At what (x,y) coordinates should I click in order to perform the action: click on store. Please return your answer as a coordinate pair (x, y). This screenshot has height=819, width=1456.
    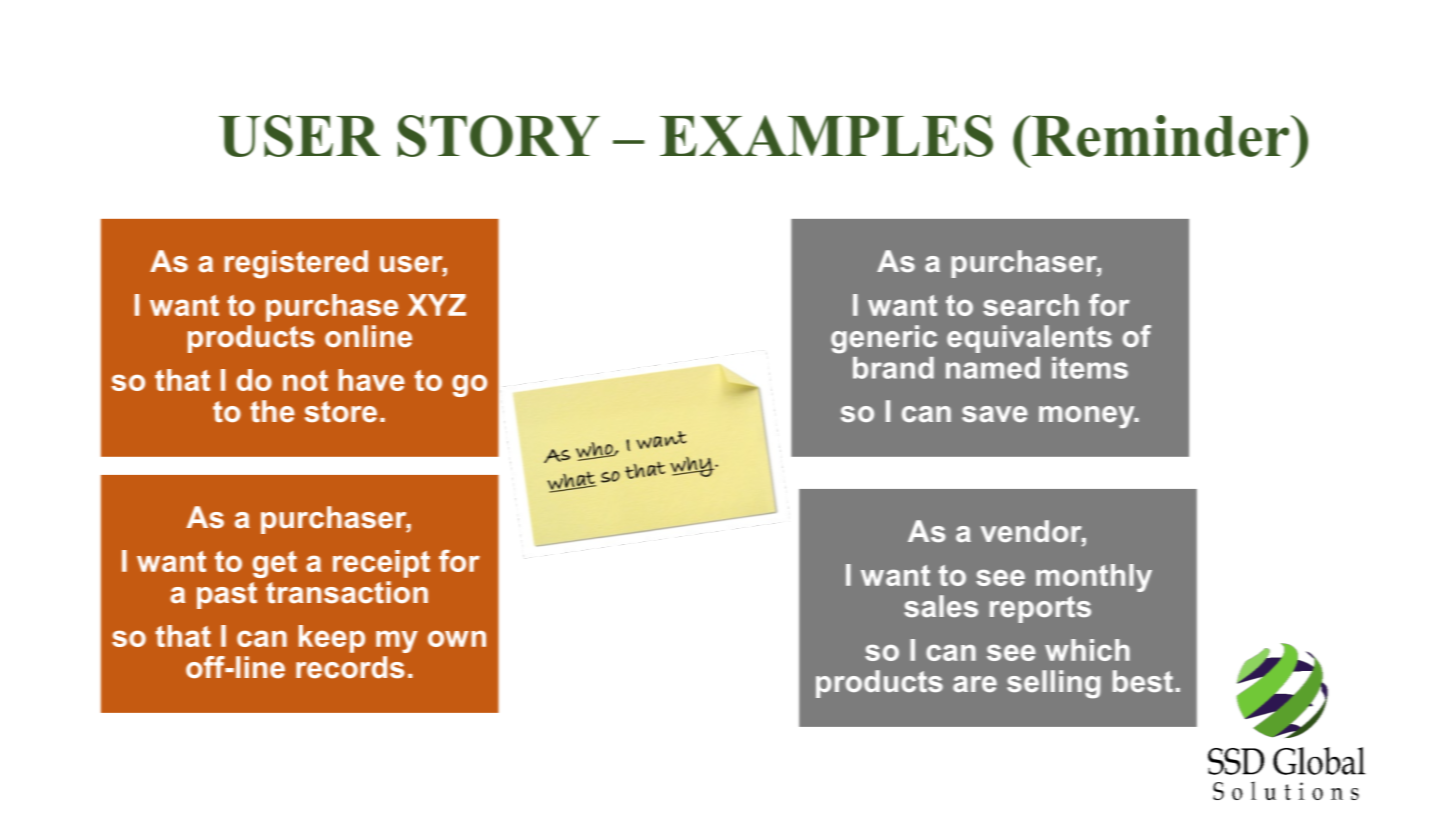
    Looking at the image, I should click on (341, 412).
